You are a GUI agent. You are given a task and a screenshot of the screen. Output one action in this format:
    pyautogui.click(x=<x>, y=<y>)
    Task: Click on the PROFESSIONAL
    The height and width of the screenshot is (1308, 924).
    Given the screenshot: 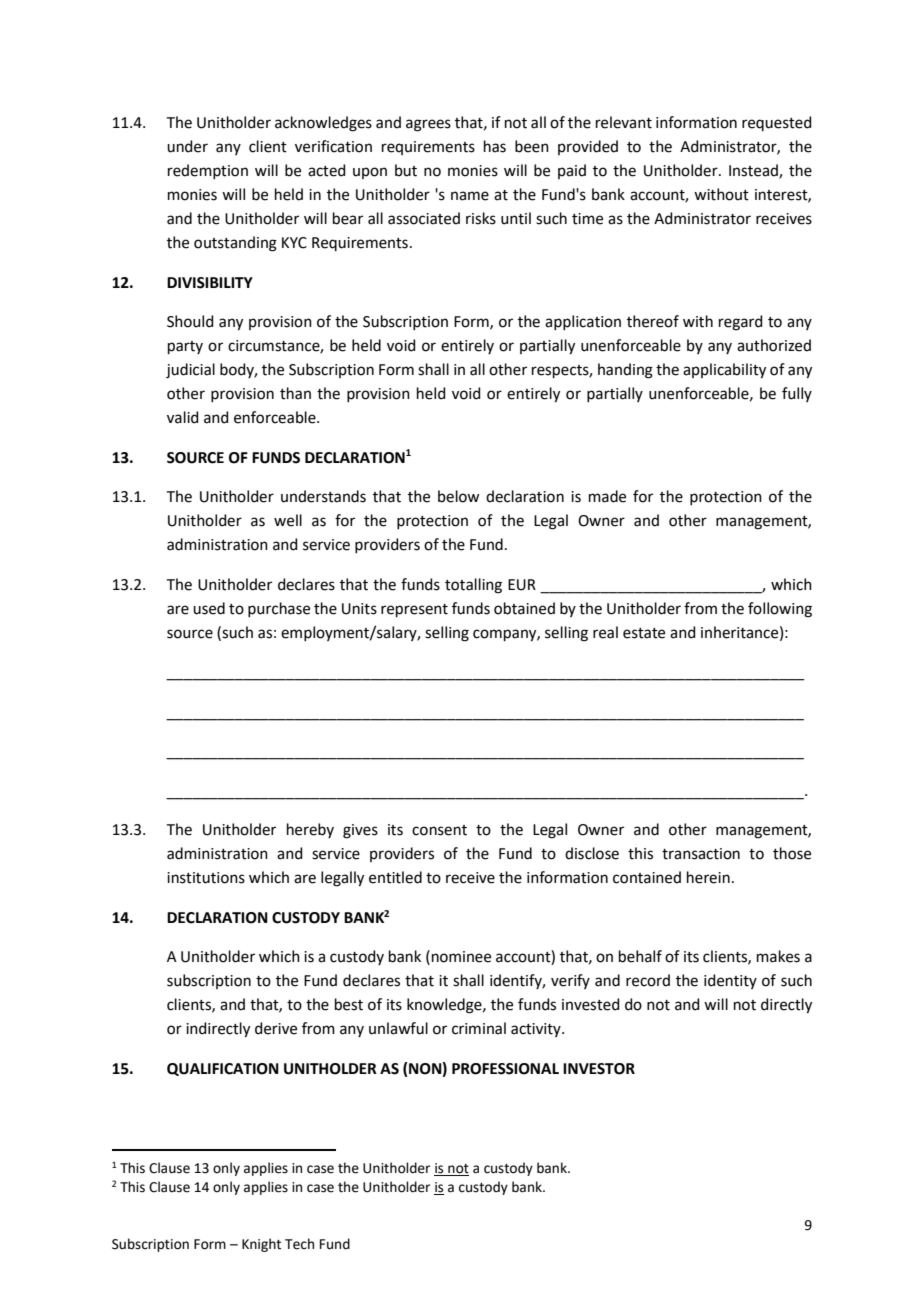 What is the action you would take?
    pyautogui.click(x=505, y=1069)
